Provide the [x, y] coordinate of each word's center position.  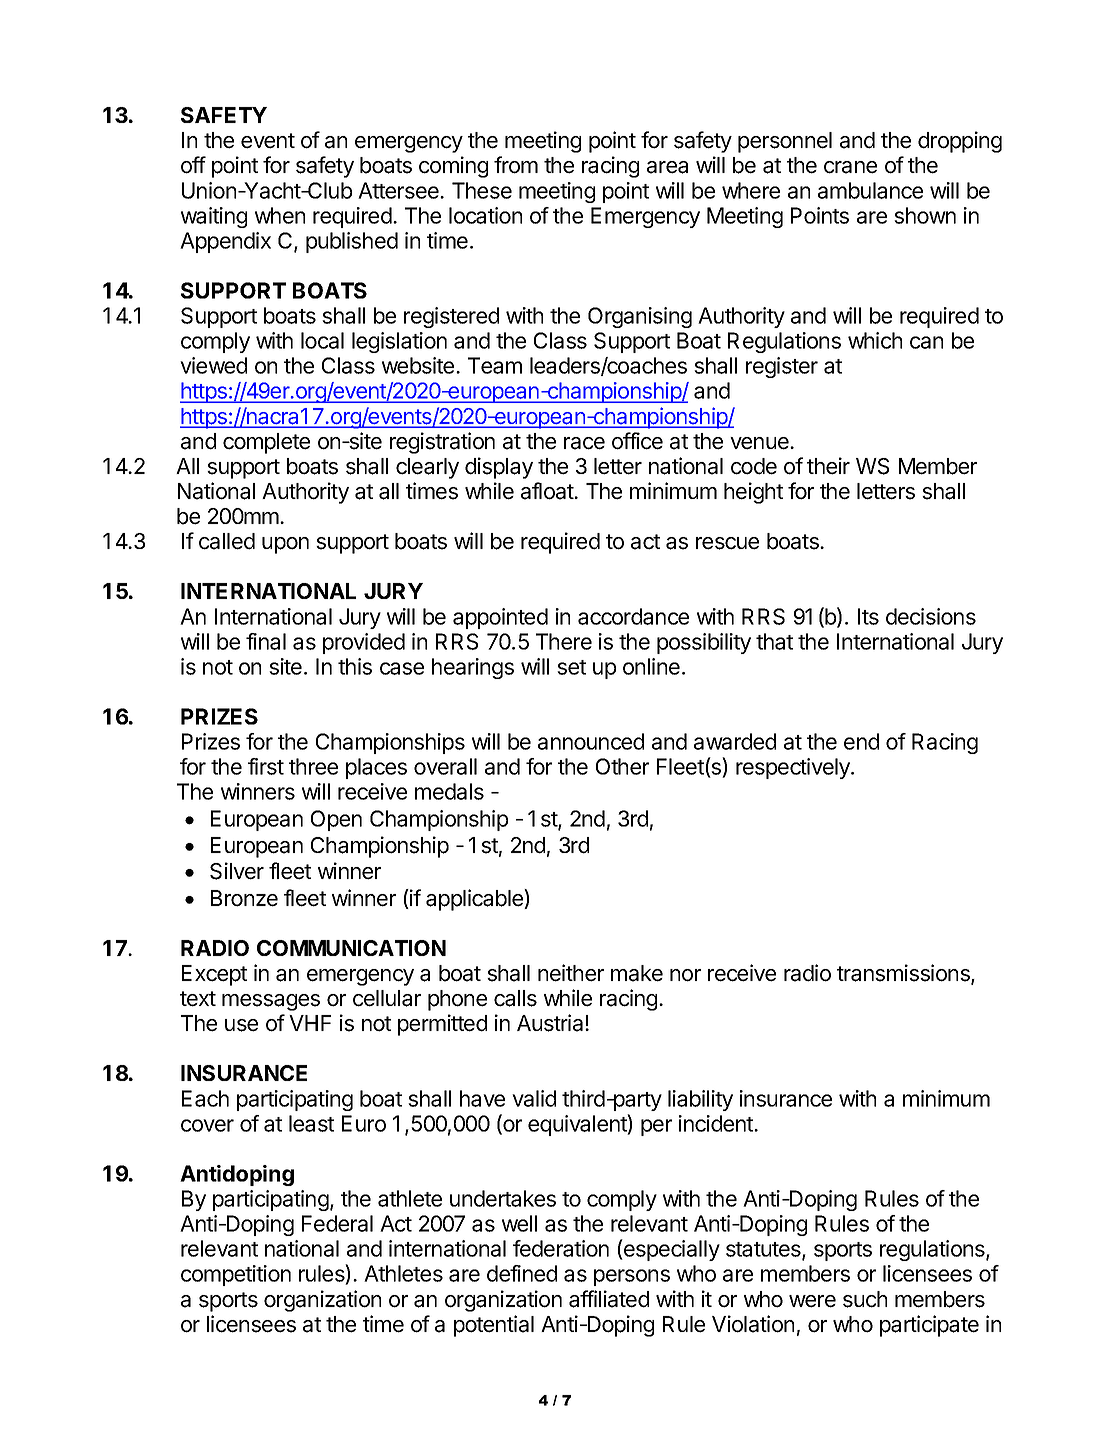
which [875, 340]
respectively [794, 768]
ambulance [870, 190]
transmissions [904, 974]
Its [868, 616]
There [564, 641]
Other [622, 766]
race [584, 443]
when [280, 215]
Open [336, 820]
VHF [310, 1023]
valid [534, 1098]
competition [236, 1275]
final [266, 641]
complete [266, 443]
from [516, 165]
